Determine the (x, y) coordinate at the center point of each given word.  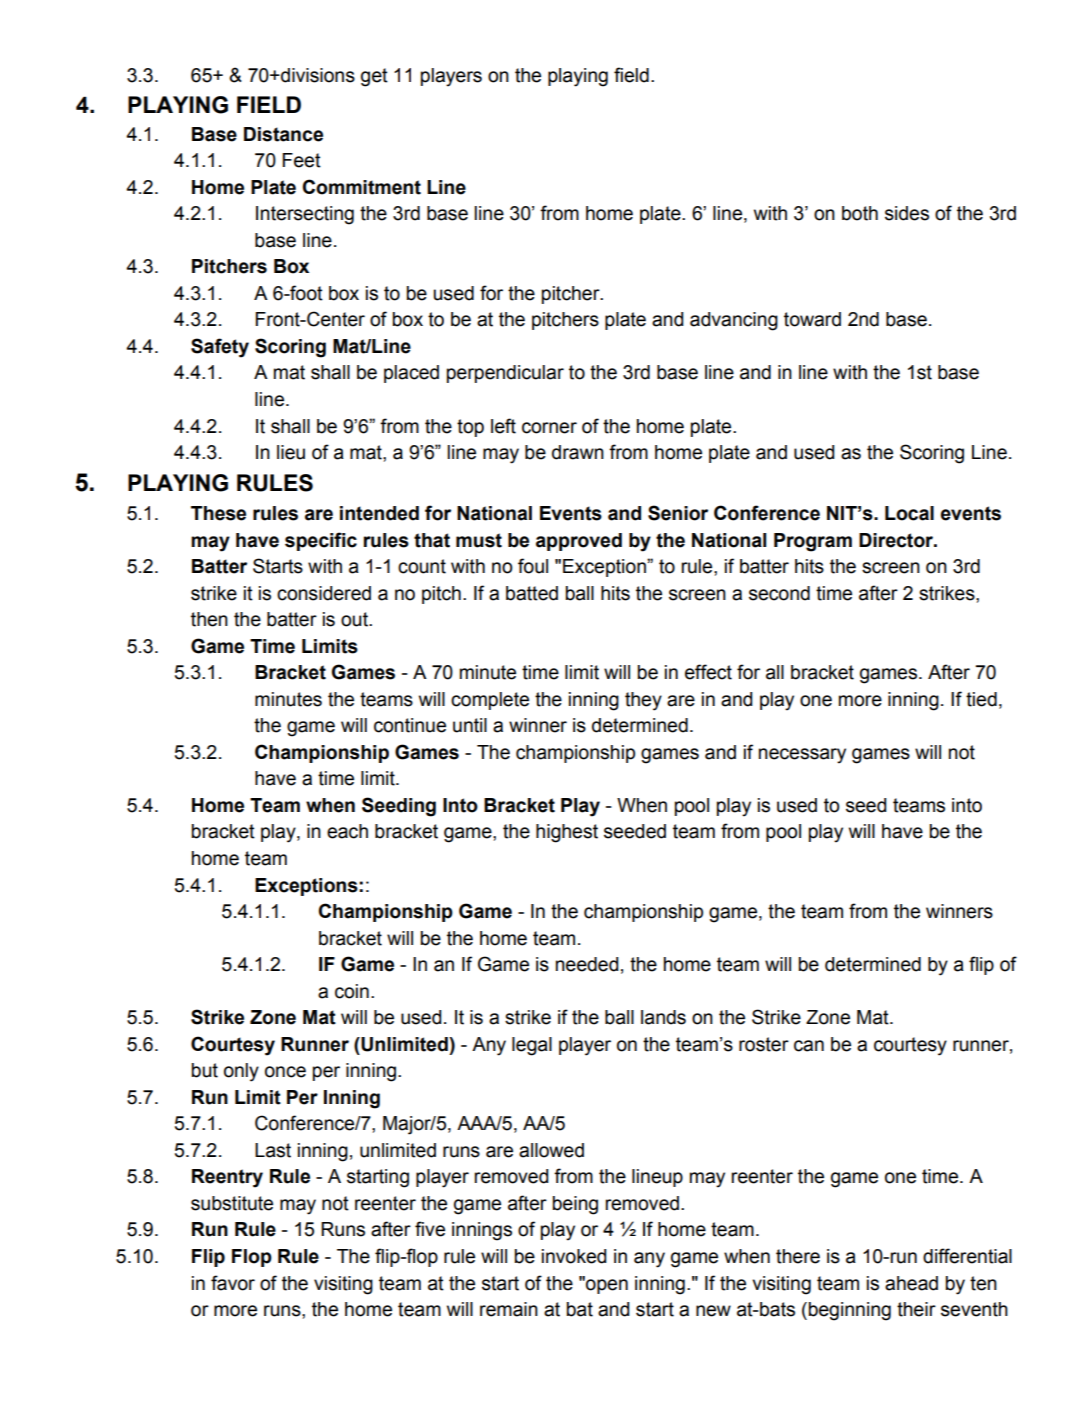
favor (233, 1283)
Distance (283, 134)
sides (907, 213)
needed (587, 964)
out (355, 619)
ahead (911, 1283)
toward (812, 319)
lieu (291, 452)
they (643, 701)
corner (549, 428)
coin (352, 991)
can (809, 1046)
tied (981, 699)
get (374, 77)
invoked (574, 1256)
